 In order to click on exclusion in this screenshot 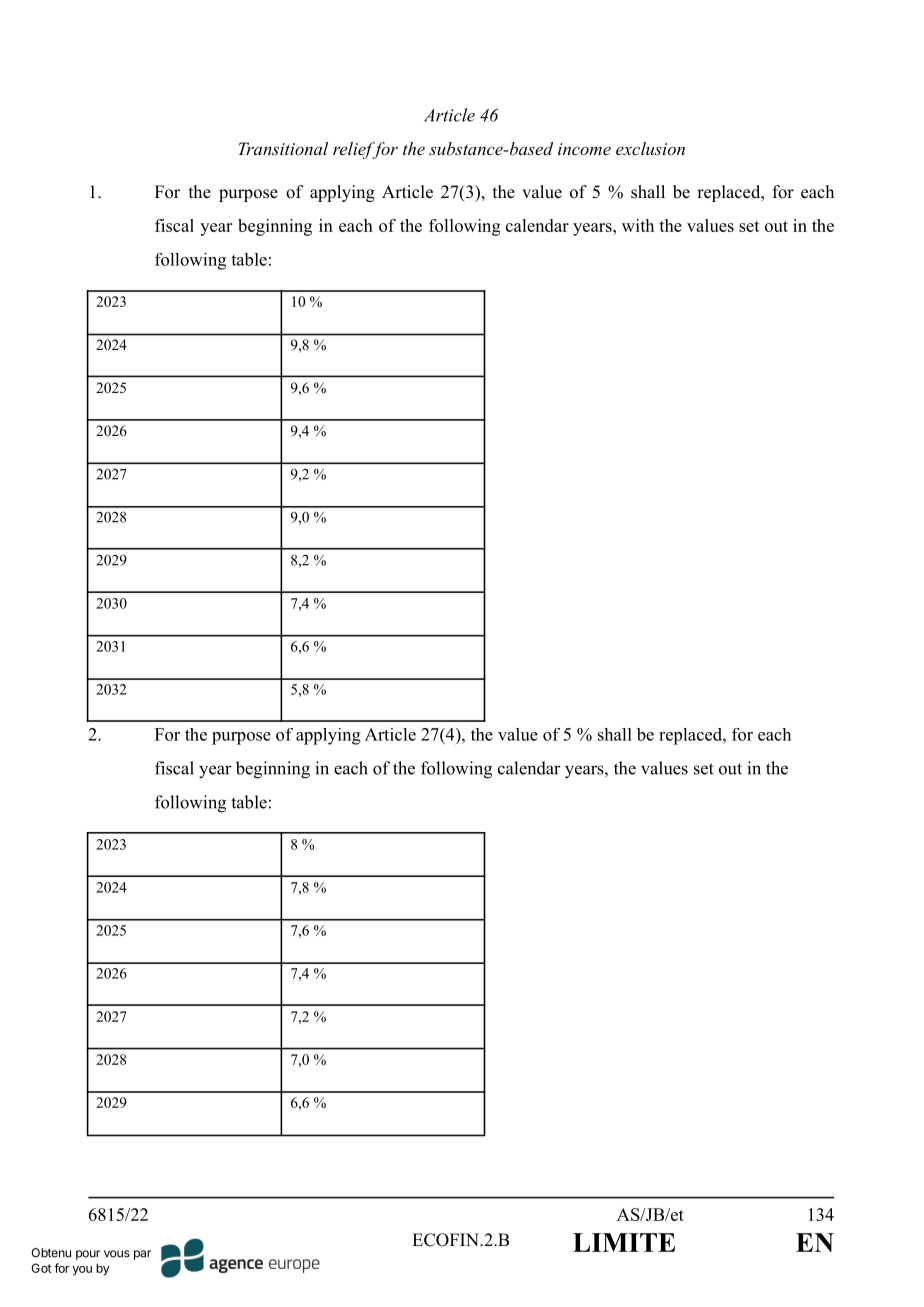, I will do `click(650, 148)`.
